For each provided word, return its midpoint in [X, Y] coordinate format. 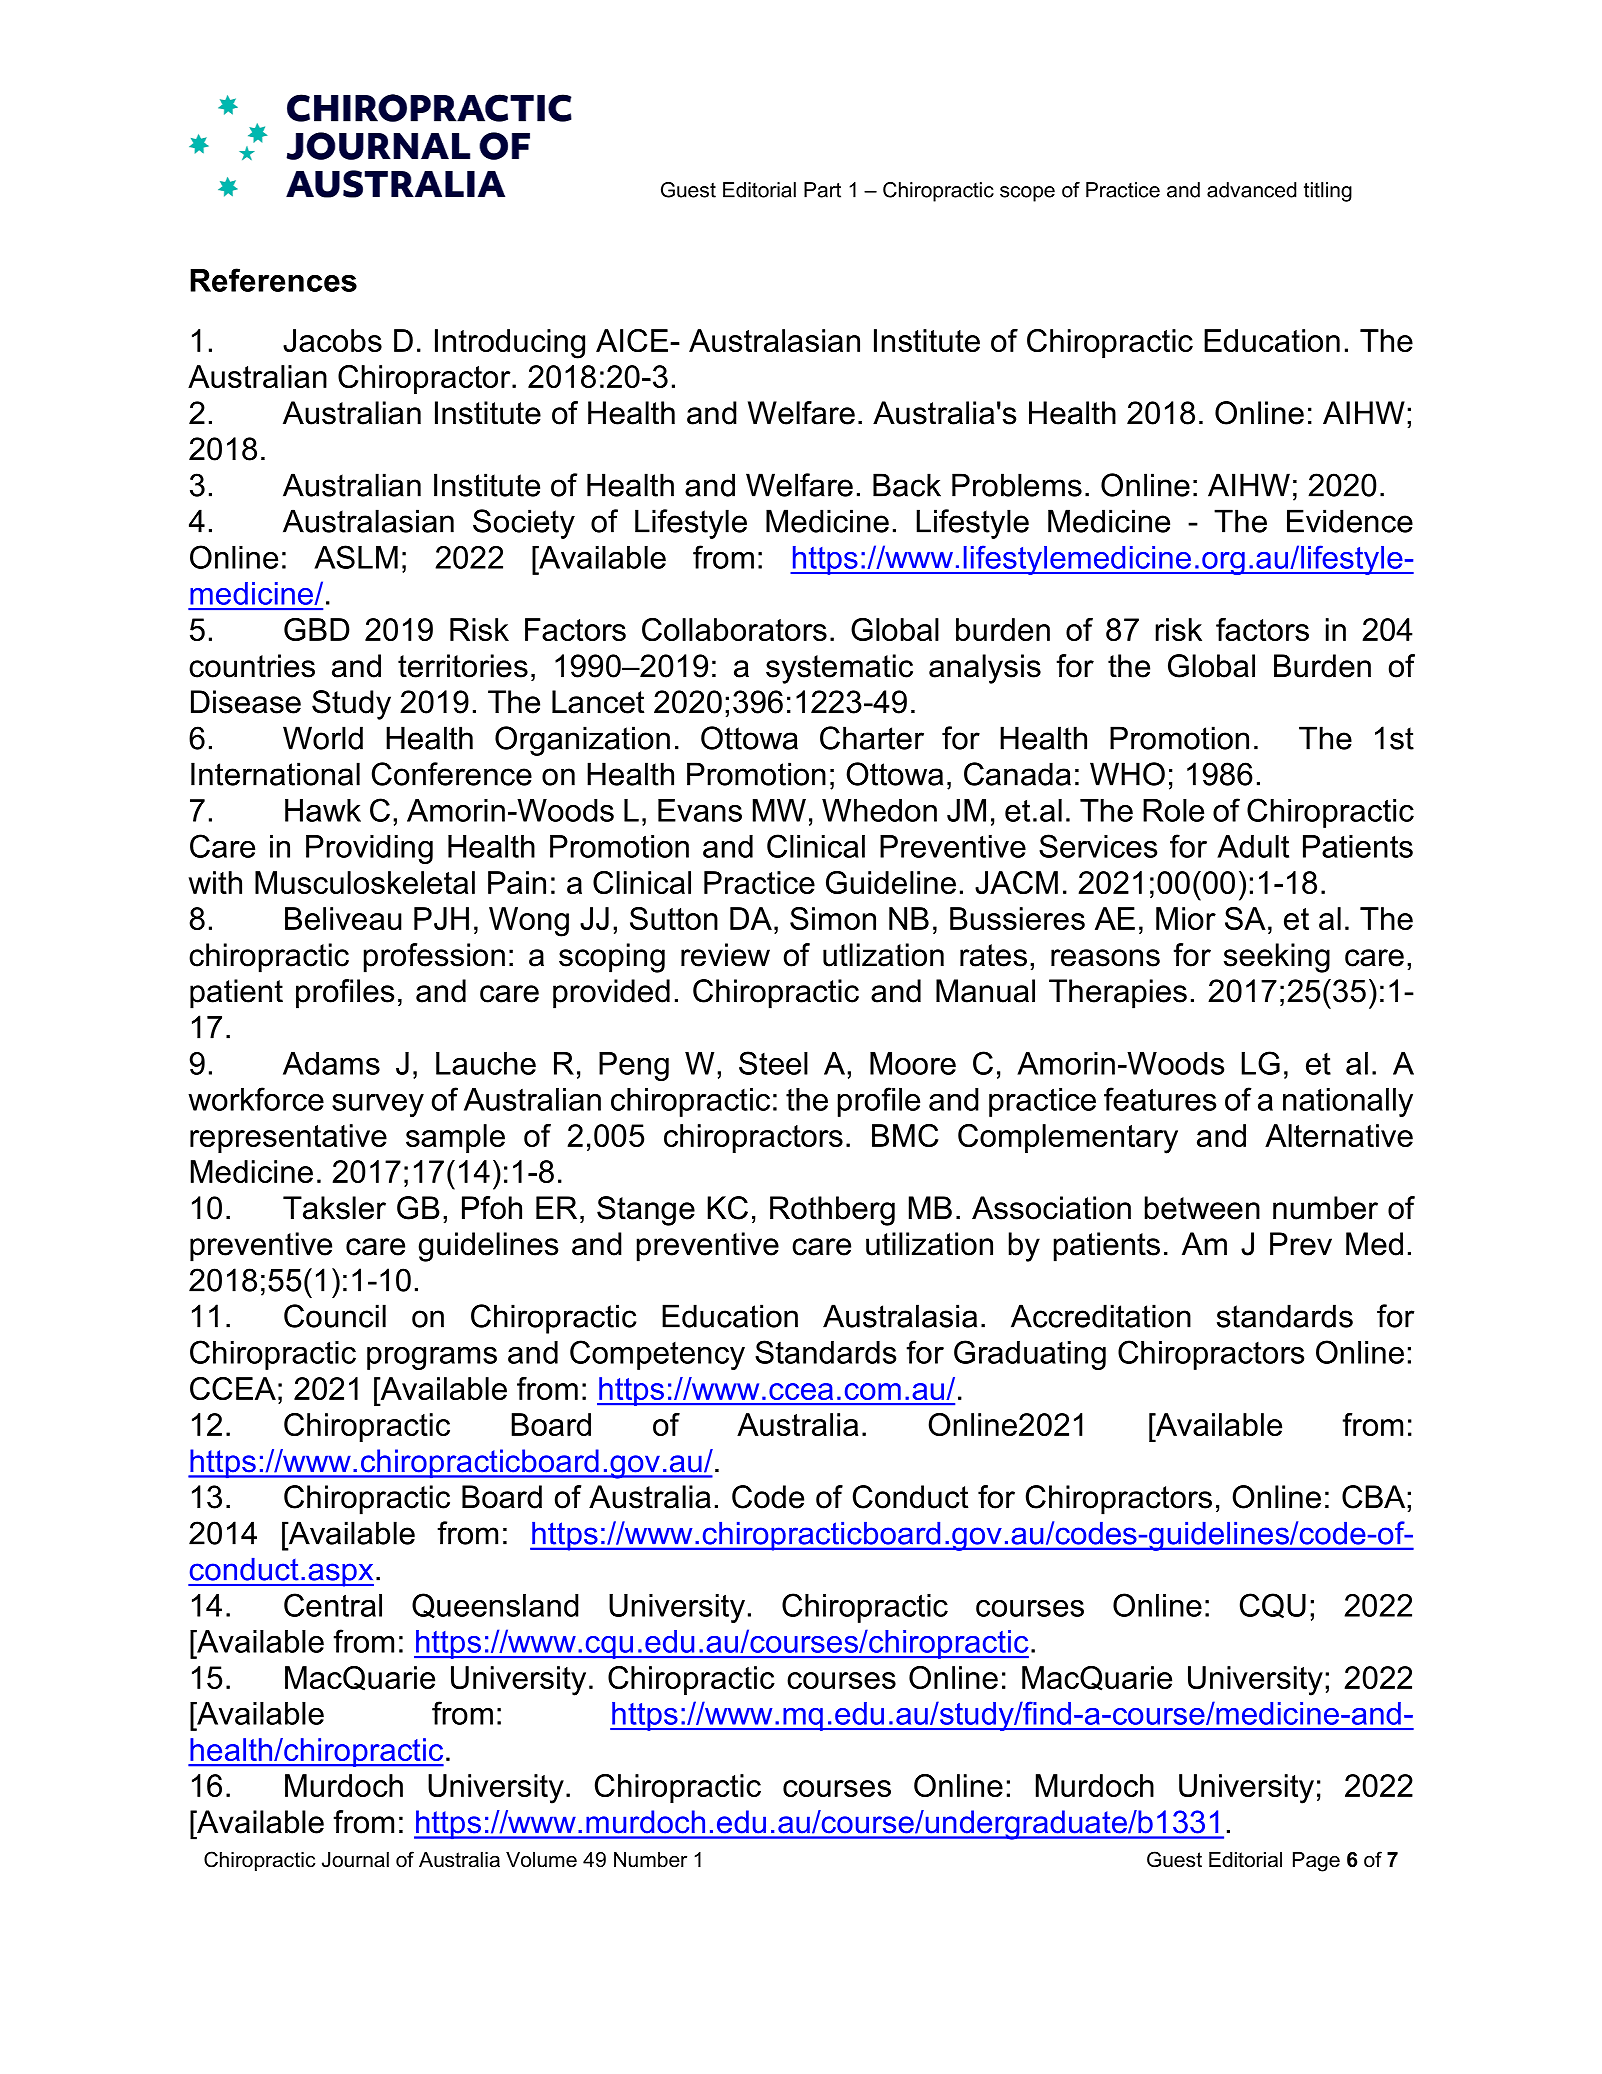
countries [252, 666]
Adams [331, 1063]
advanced [1251, 190]
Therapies [1118, 994]
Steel [773, 1063]
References [273, 280]
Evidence [1350, 521]
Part [822, 190]
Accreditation [1101, 1316]
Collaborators [734, 629]
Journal [355, 1860]
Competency [657, 1355]
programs [432, 1358]
